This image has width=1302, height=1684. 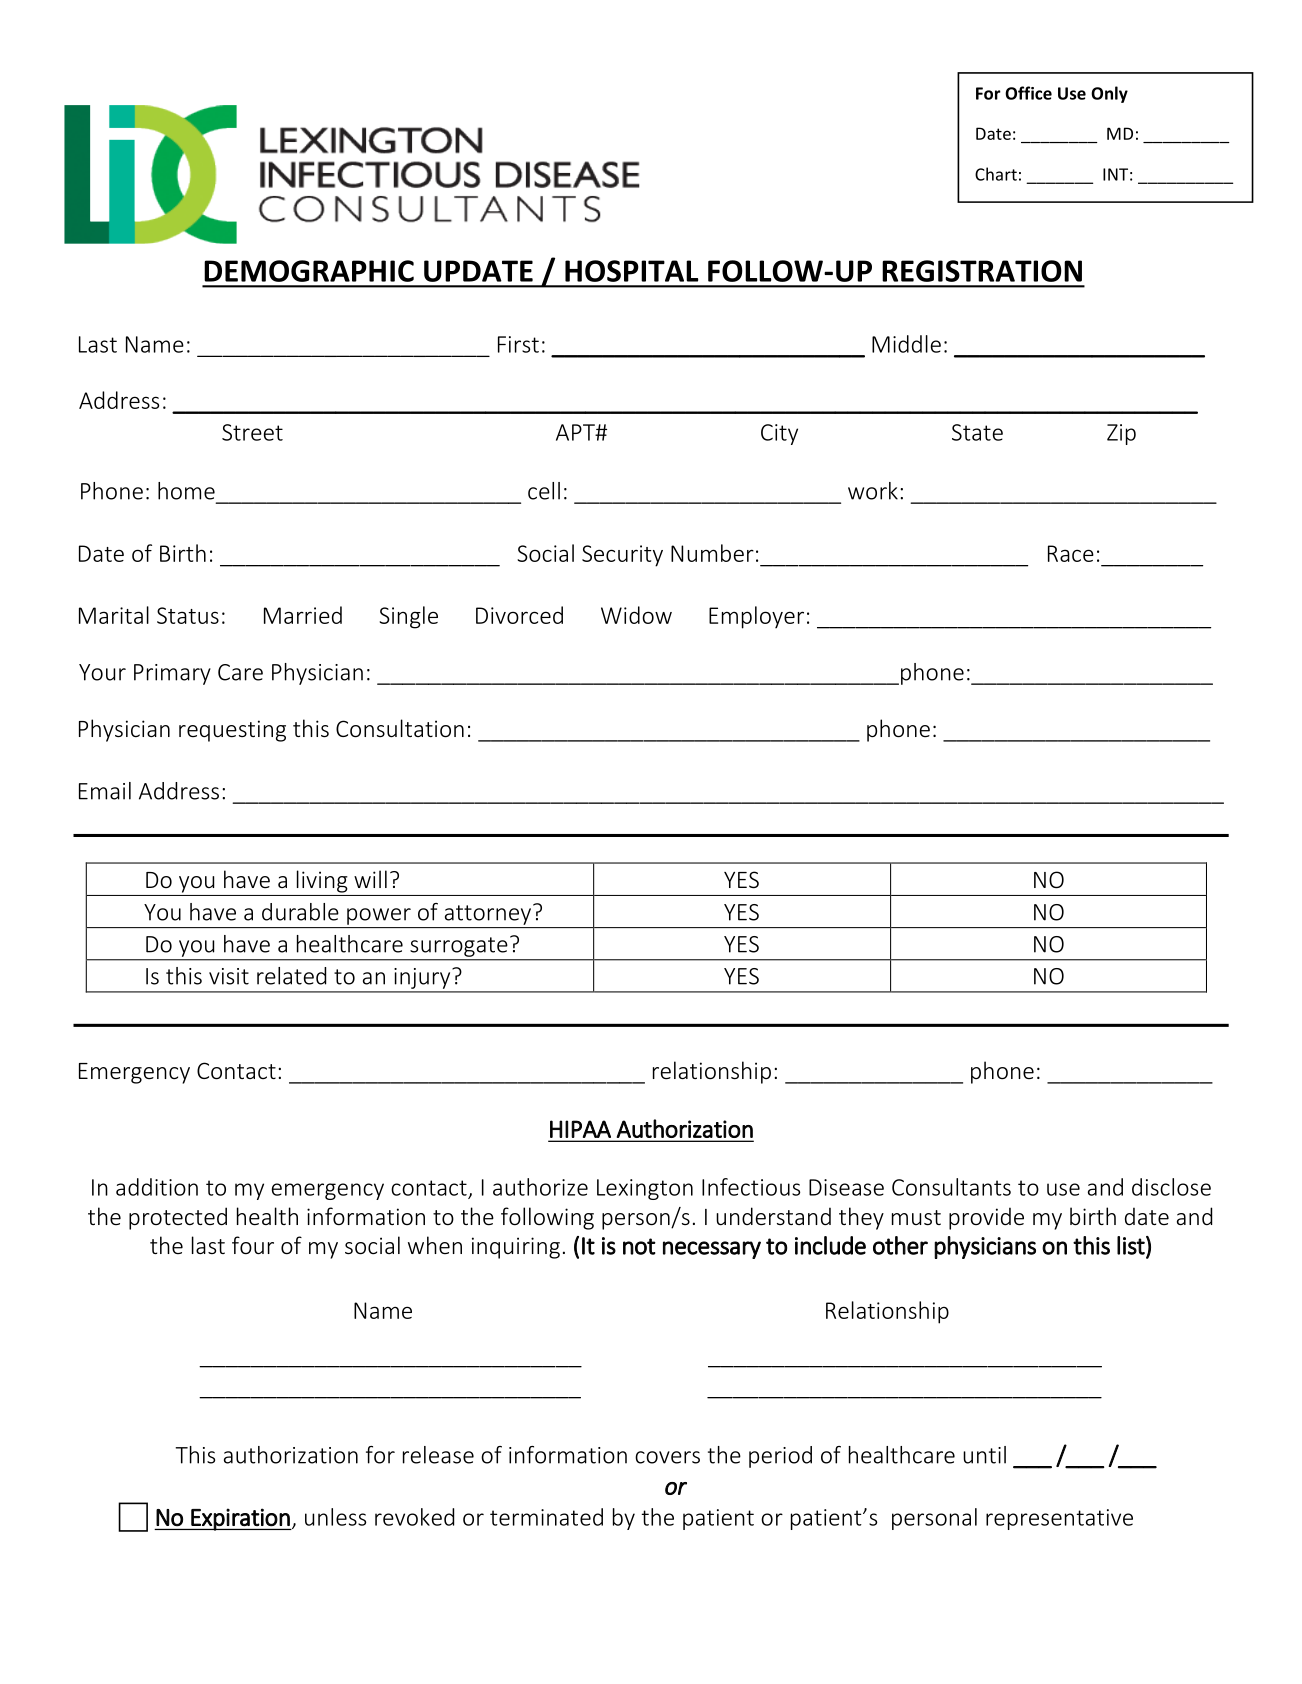 I want to click on Office, so click(x=1028, y=93).
